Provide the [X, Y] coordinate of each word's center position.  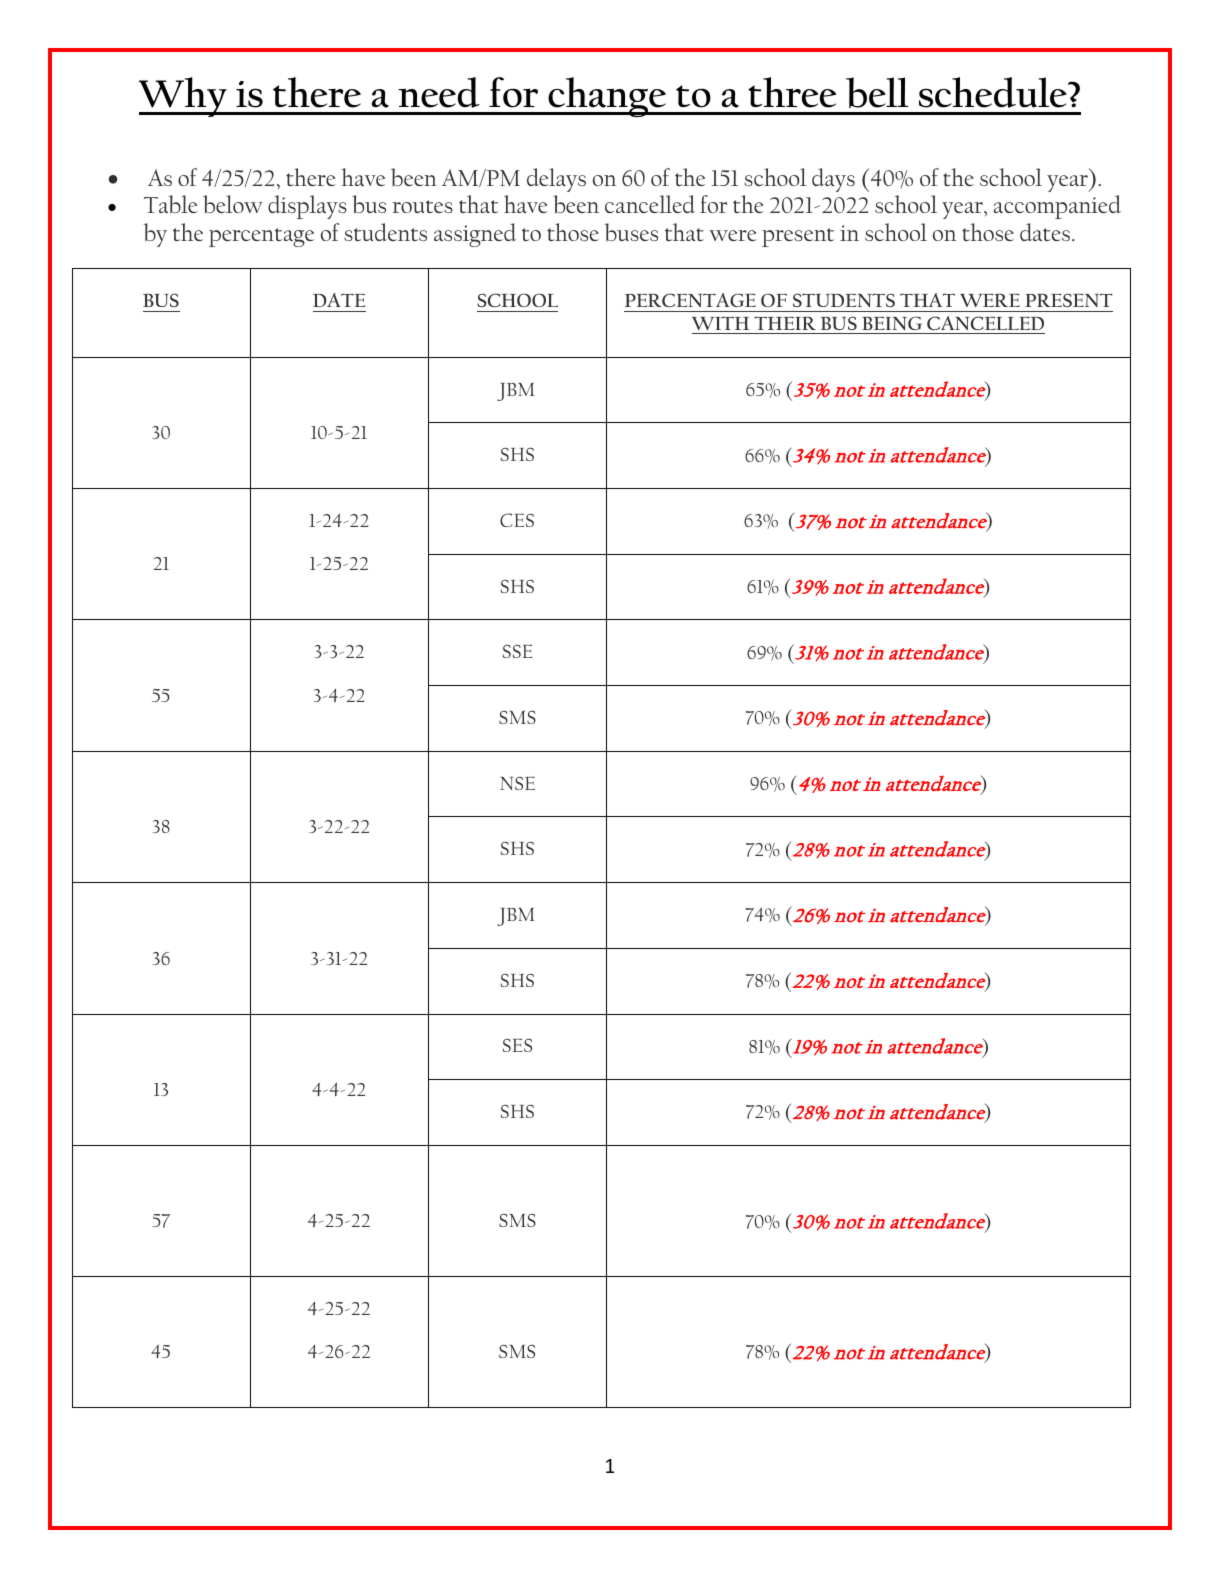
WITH [720, 323]
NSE [517, 783]
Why [184, 97]
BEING [892, 325]
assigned [475, 235]
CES [517, 520]
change [607, 97]
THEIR [785, 323]
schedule [994, 92]
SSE [517, 651]
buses [631, 232]
